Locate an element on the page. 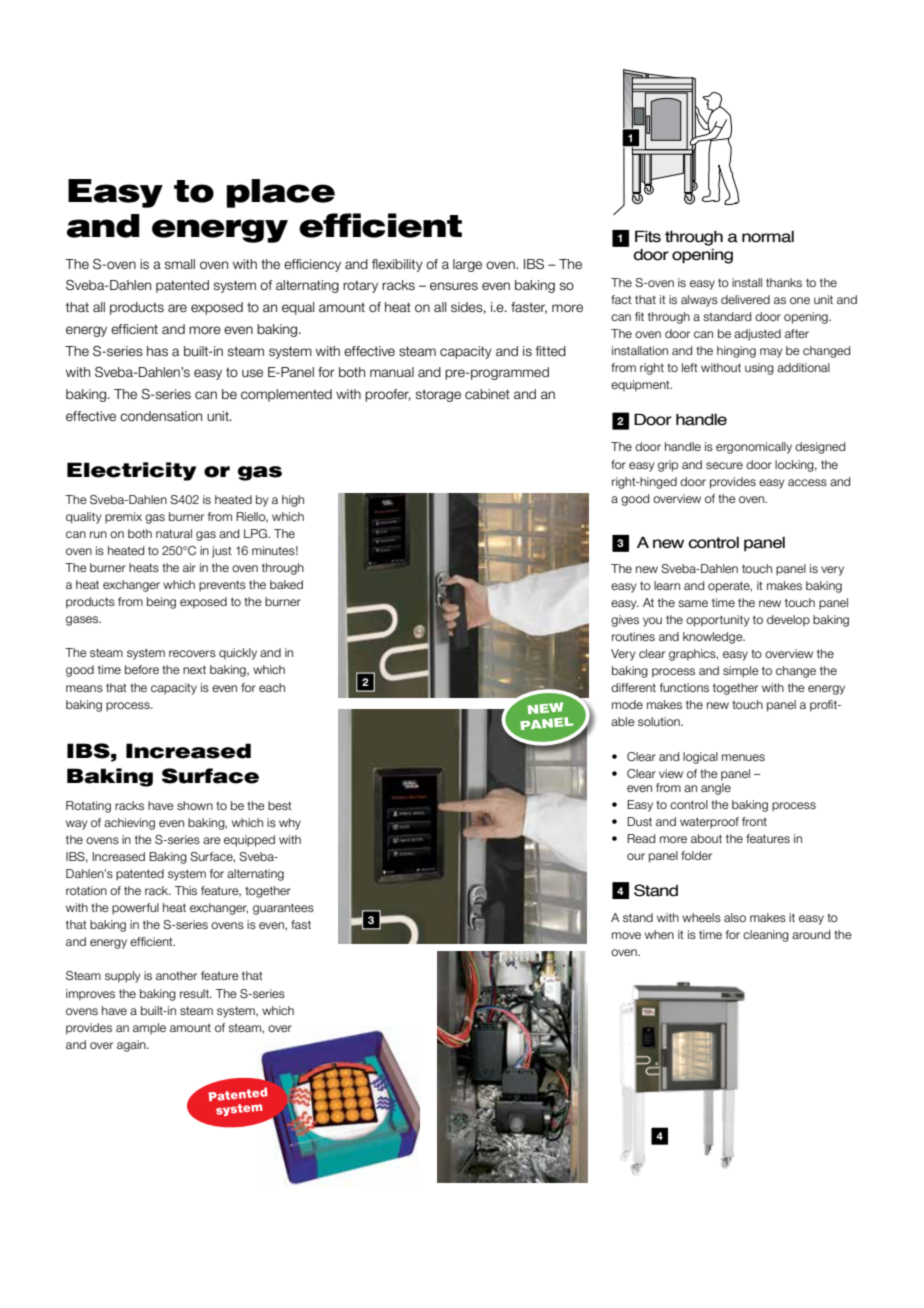 The image size is (924, 1308). shown is located at coordinates (195, 805).
